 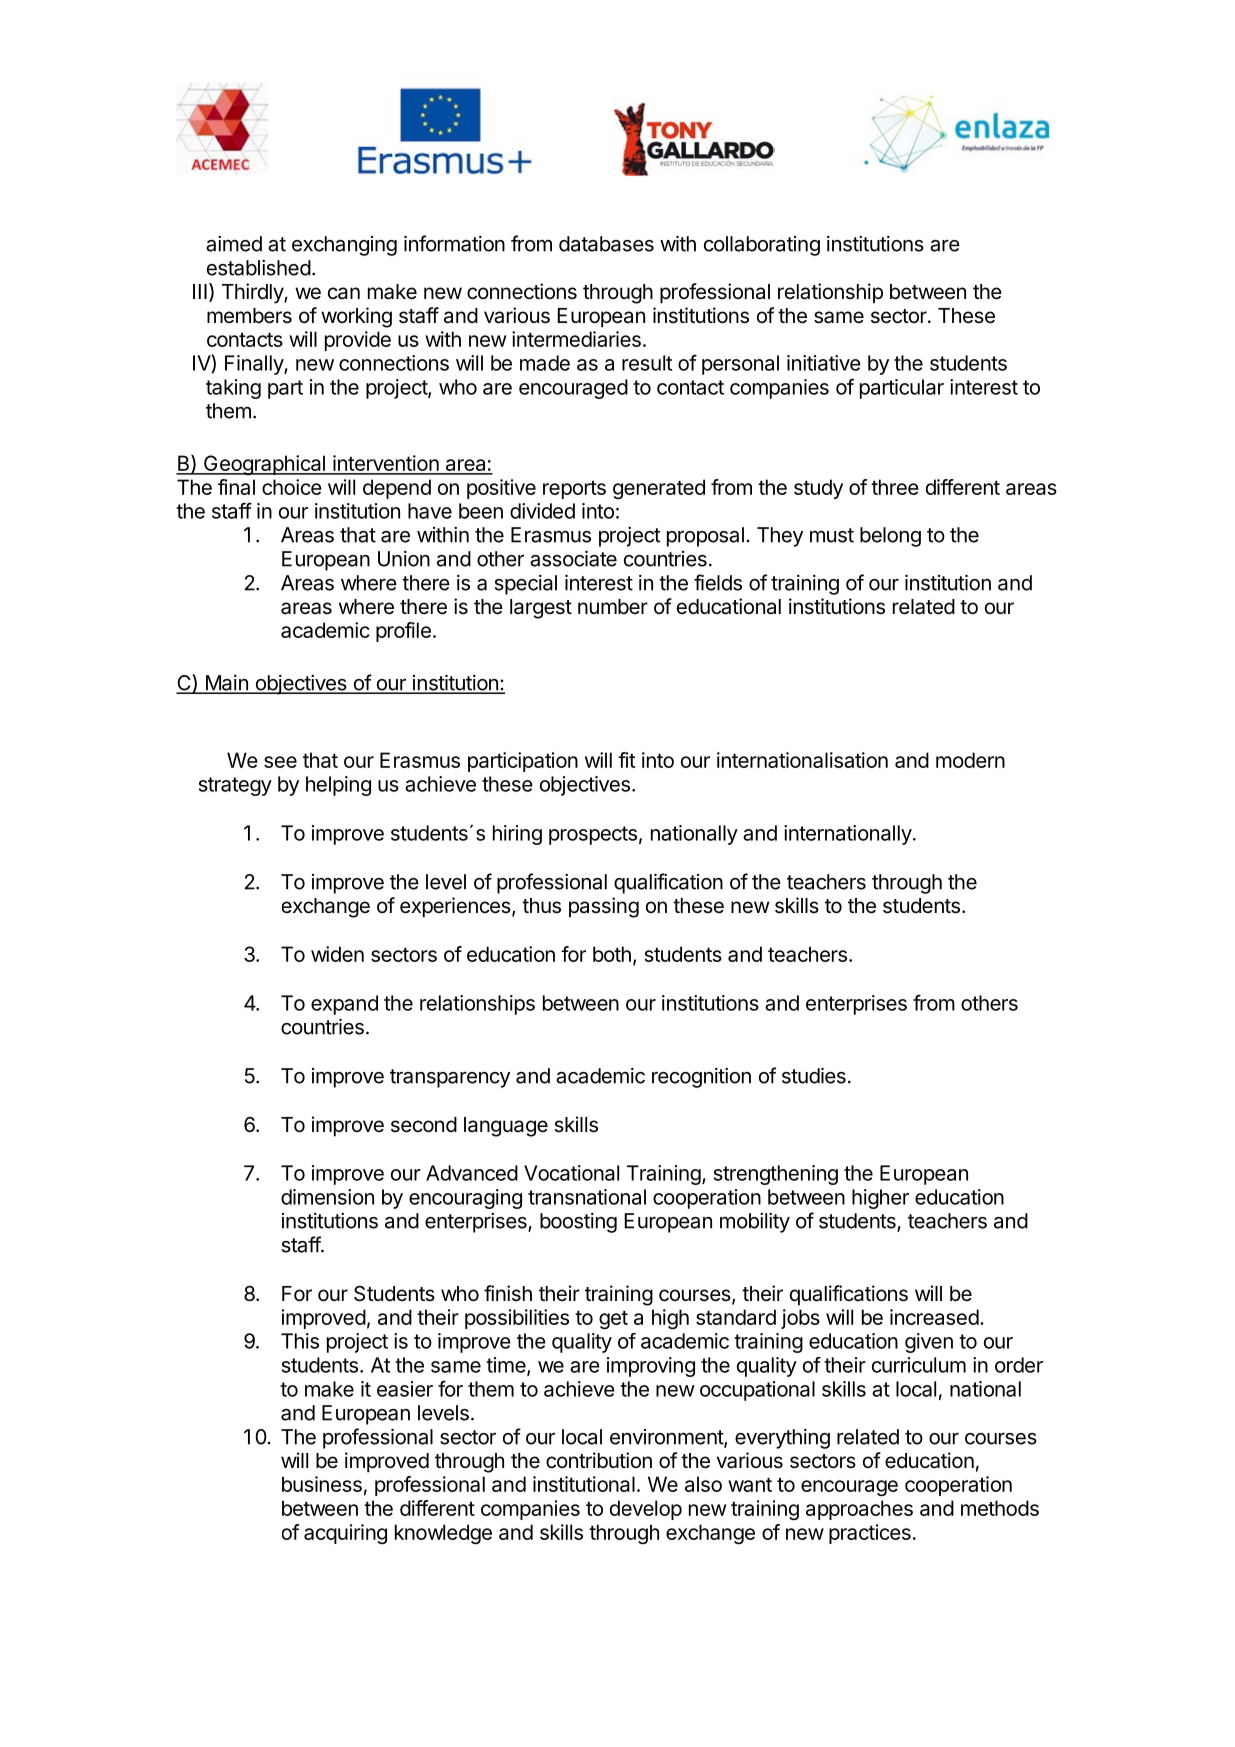 I want to click on dimension, so click(x=327, y=1197).
